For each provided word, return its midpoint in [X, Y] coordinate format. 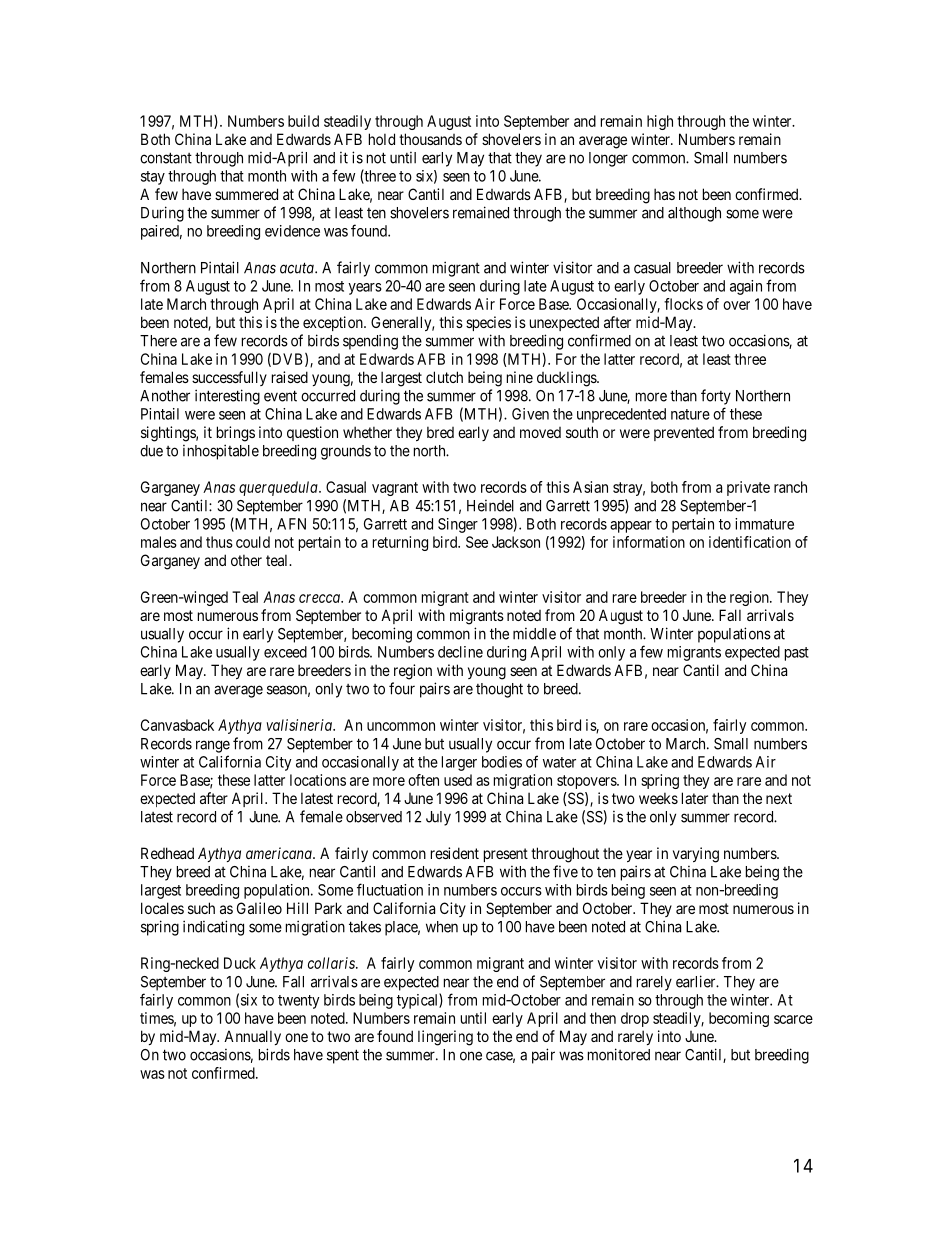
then [603, 1018]
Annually [252, 1037]
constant [166, 158]
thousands [430, 139]
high [660, 122]
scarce [793, 1019]
